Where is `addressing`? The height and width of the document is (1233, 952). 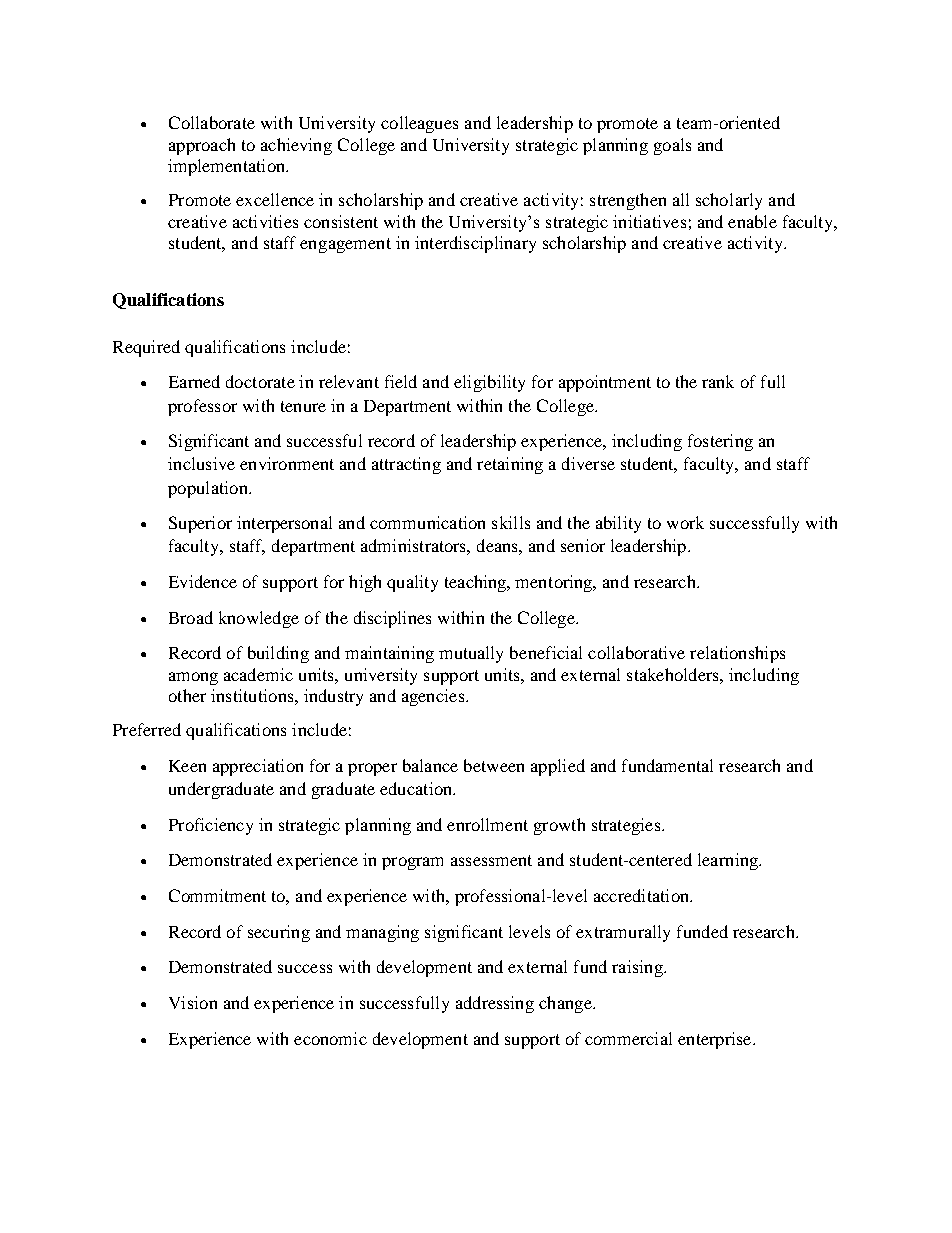
addressing is located at coordinates (495, 1004).
